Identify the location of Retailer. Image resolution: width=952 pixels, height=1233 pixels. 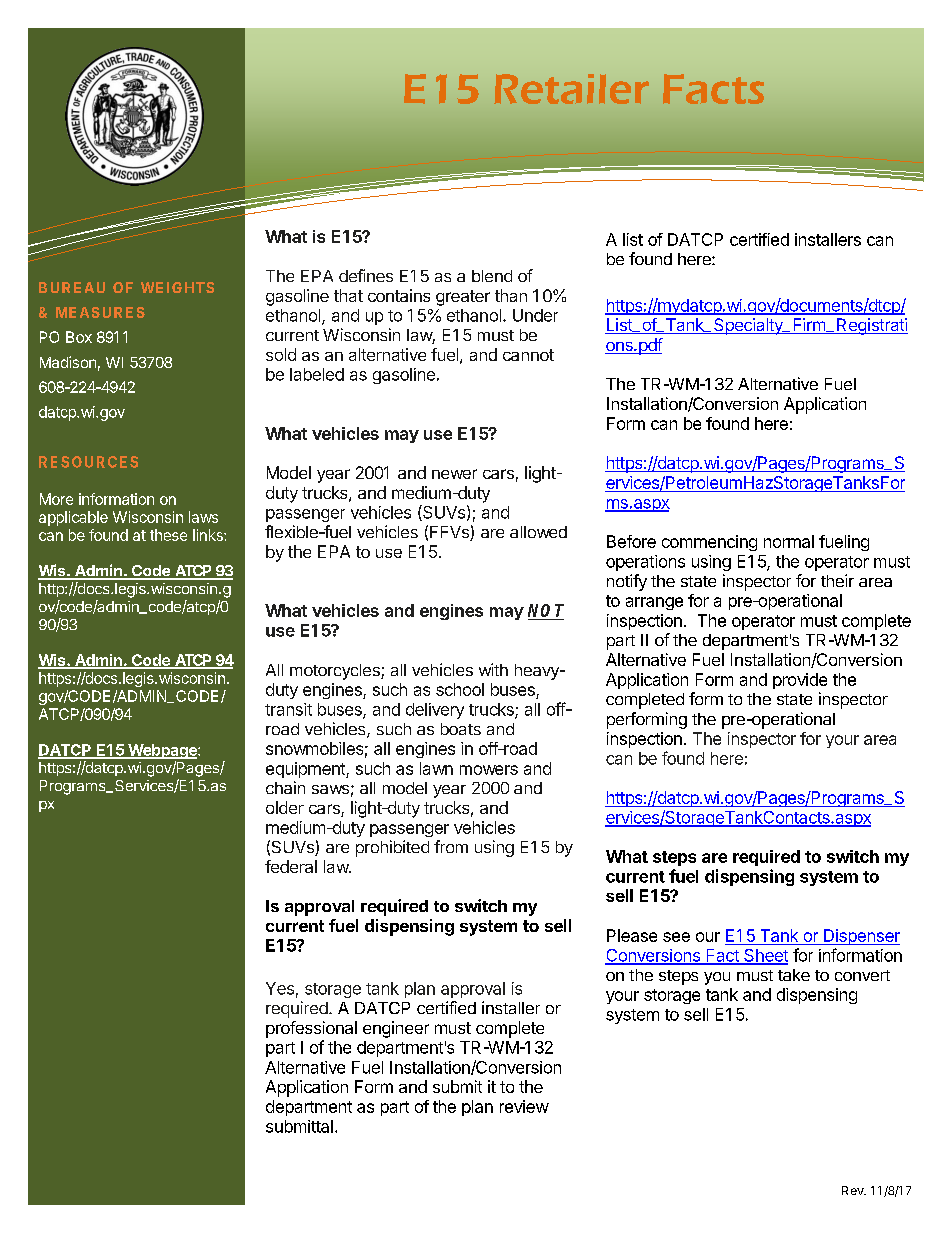
(571, 89).
